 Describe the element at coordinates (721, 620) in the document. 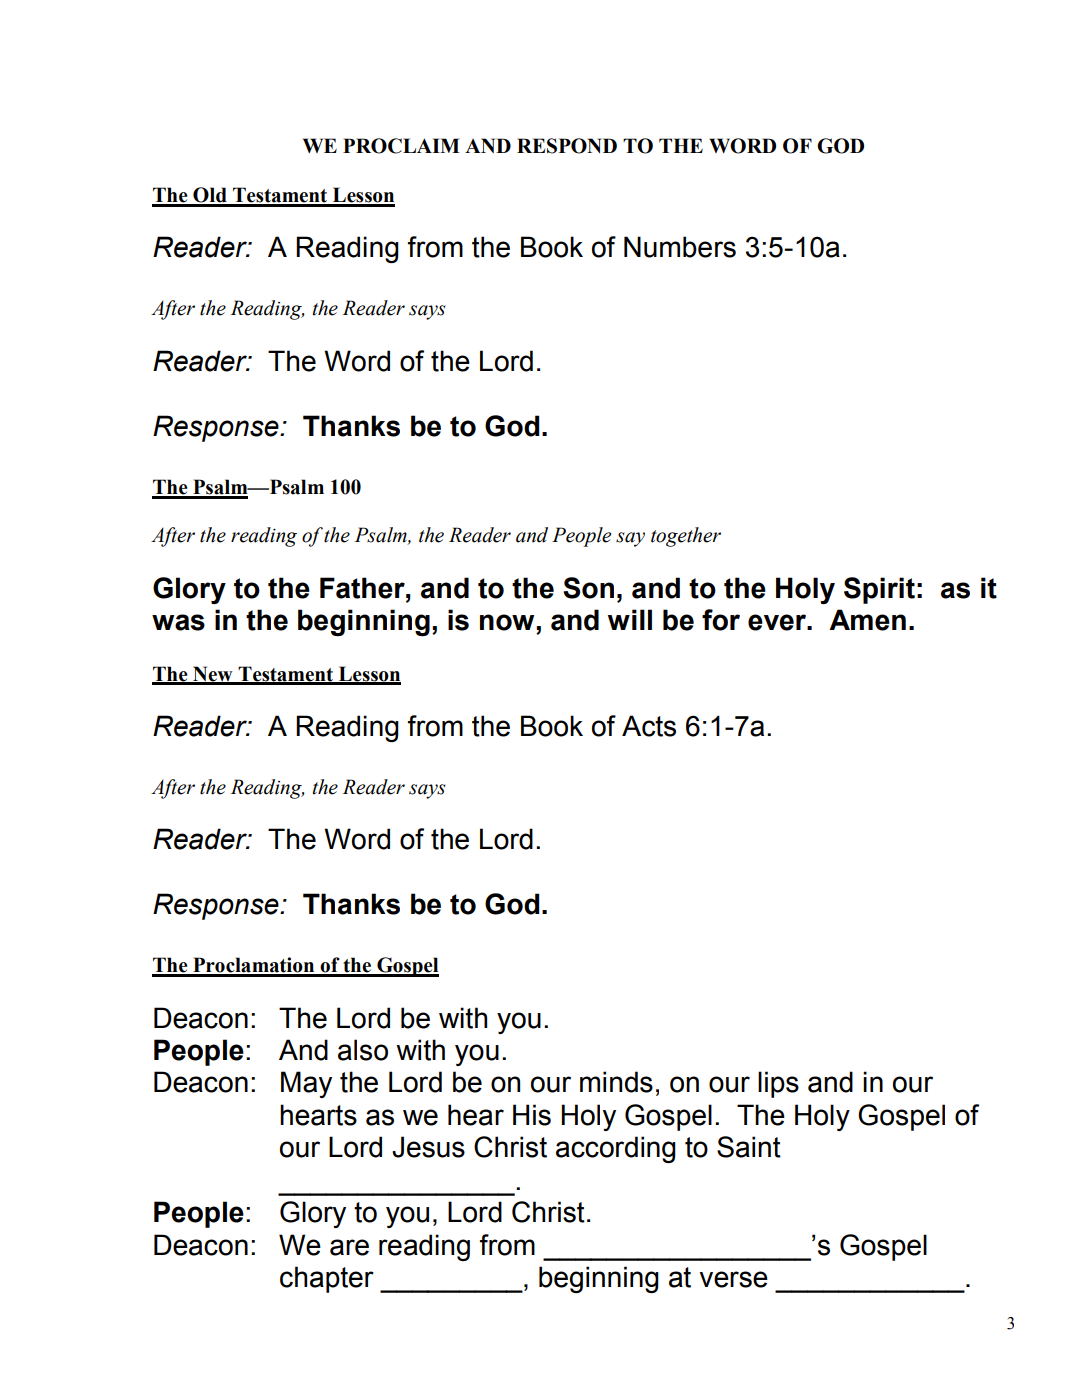

I see `for` at that location.
